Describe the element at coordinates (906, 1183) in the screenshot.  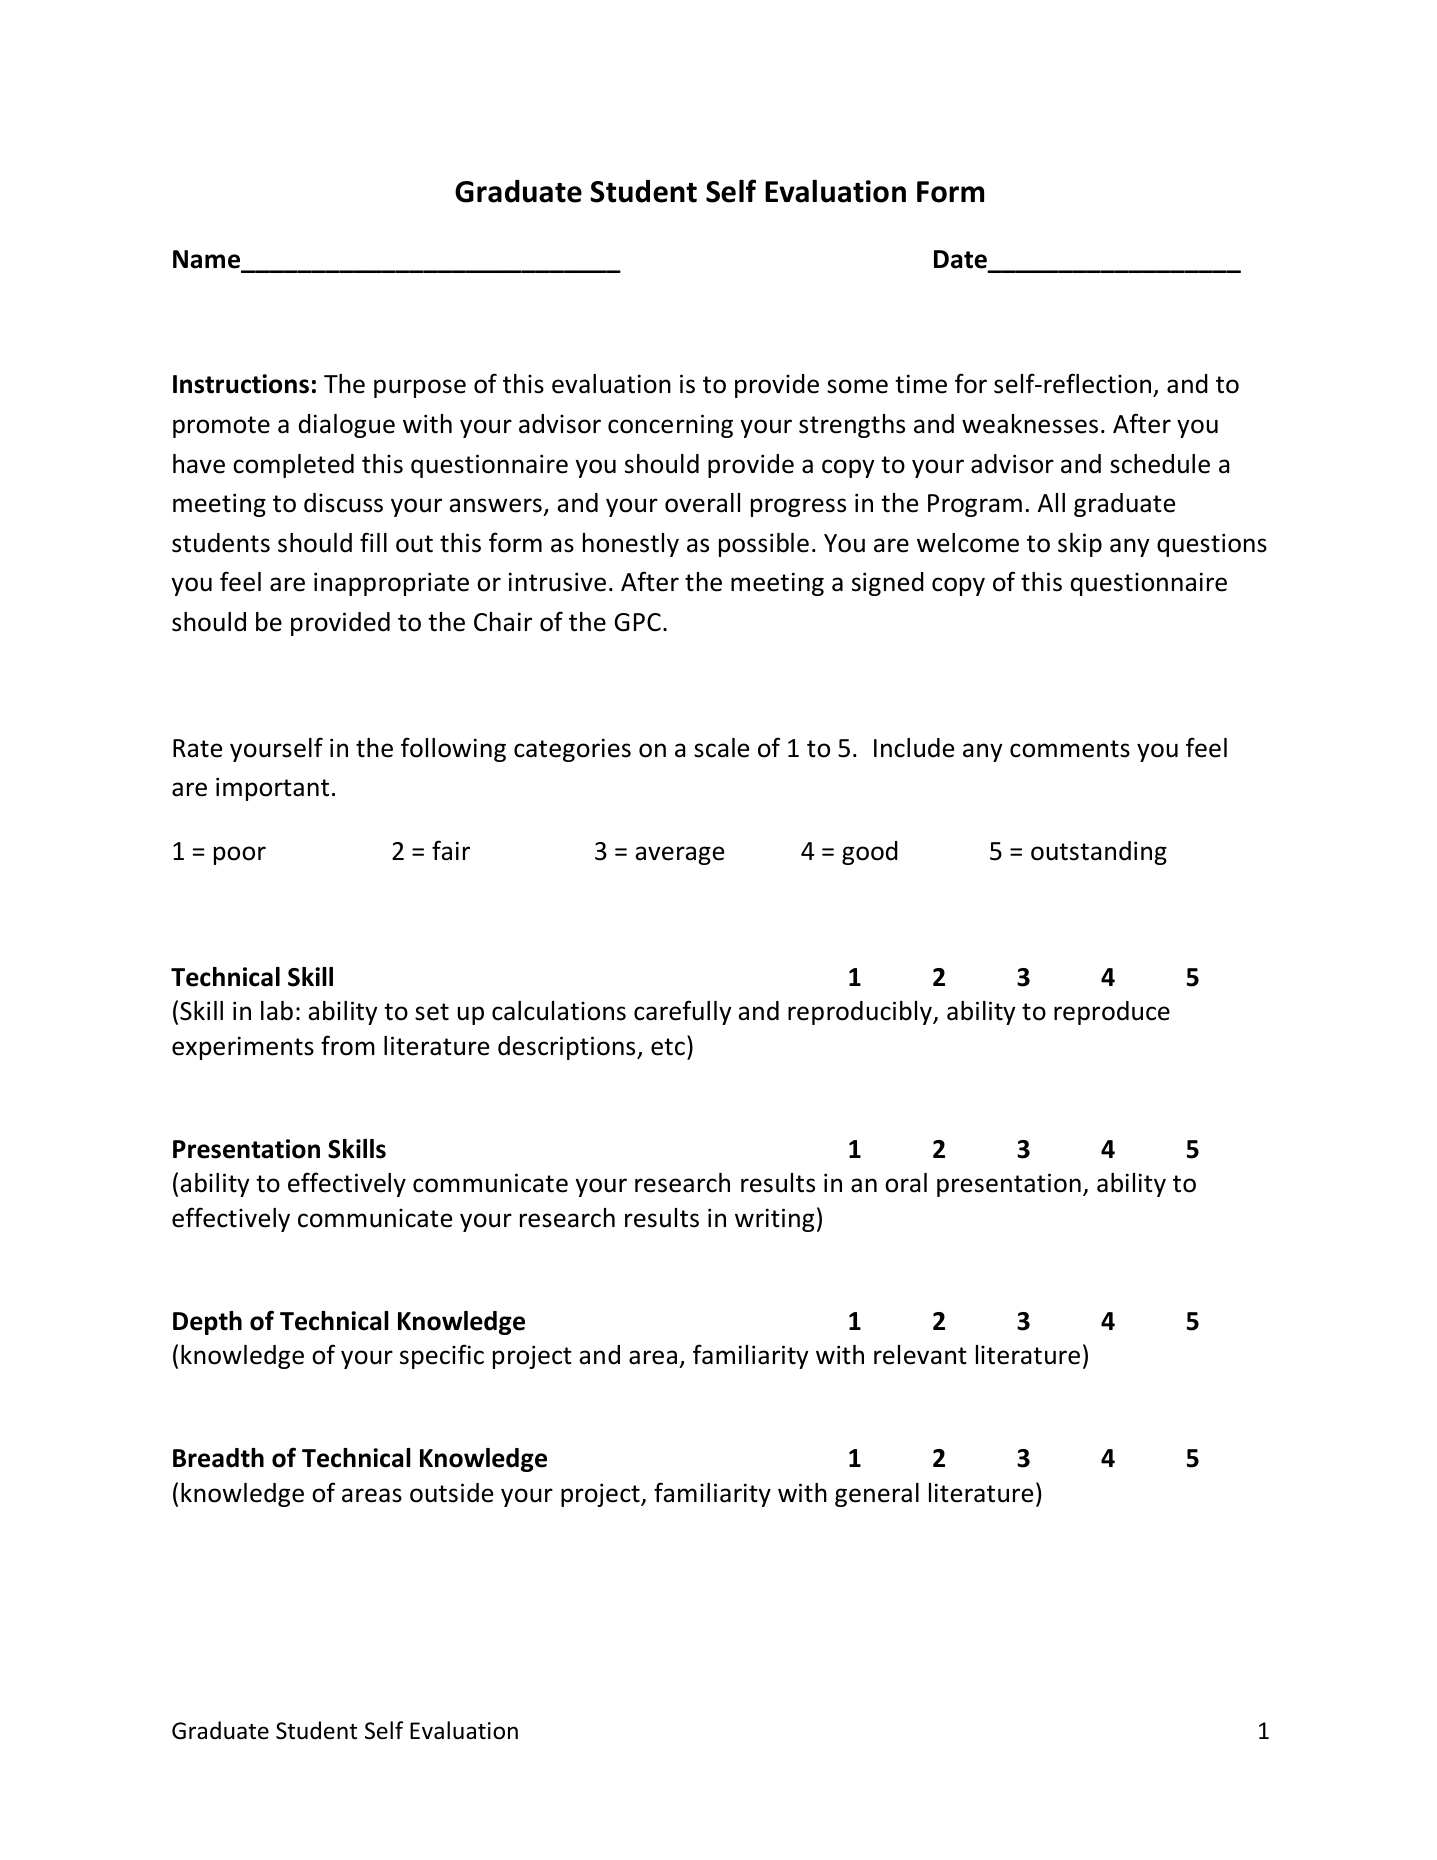
I see `oral` at that location.
